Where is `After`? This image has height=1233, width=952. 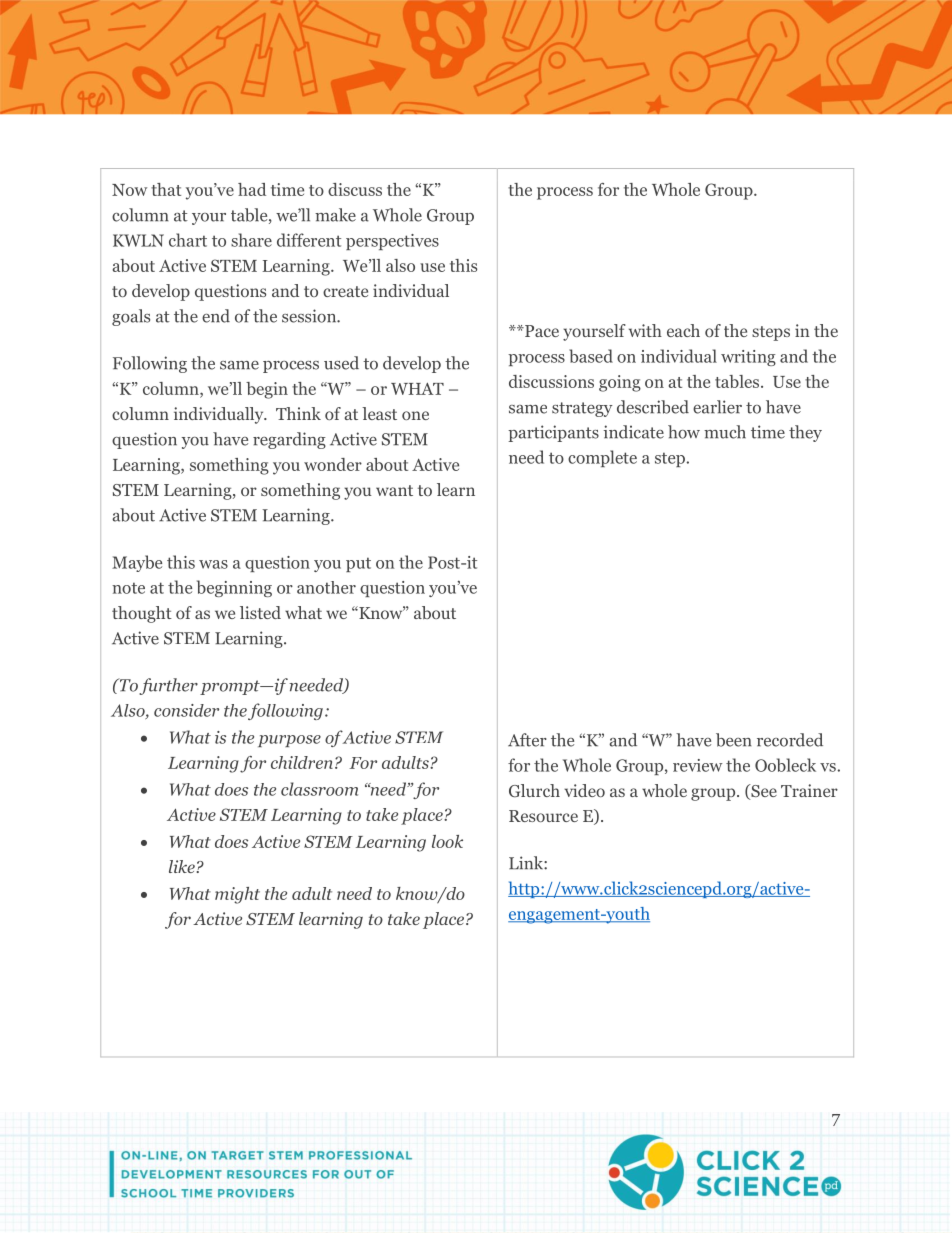 After is located at coordinates (527, 740).
